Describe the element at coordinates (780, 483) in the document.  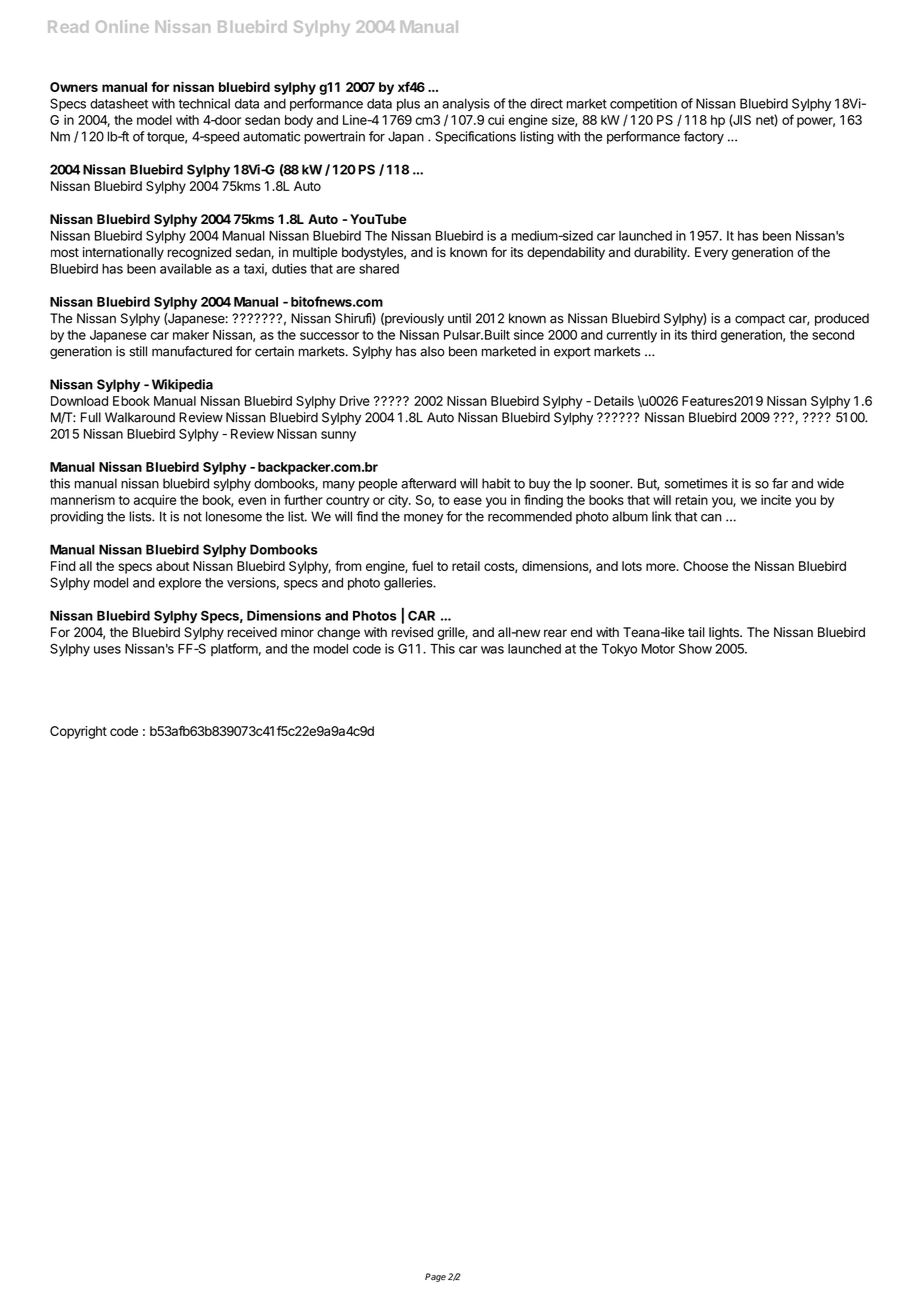
I see `far` at that location.
